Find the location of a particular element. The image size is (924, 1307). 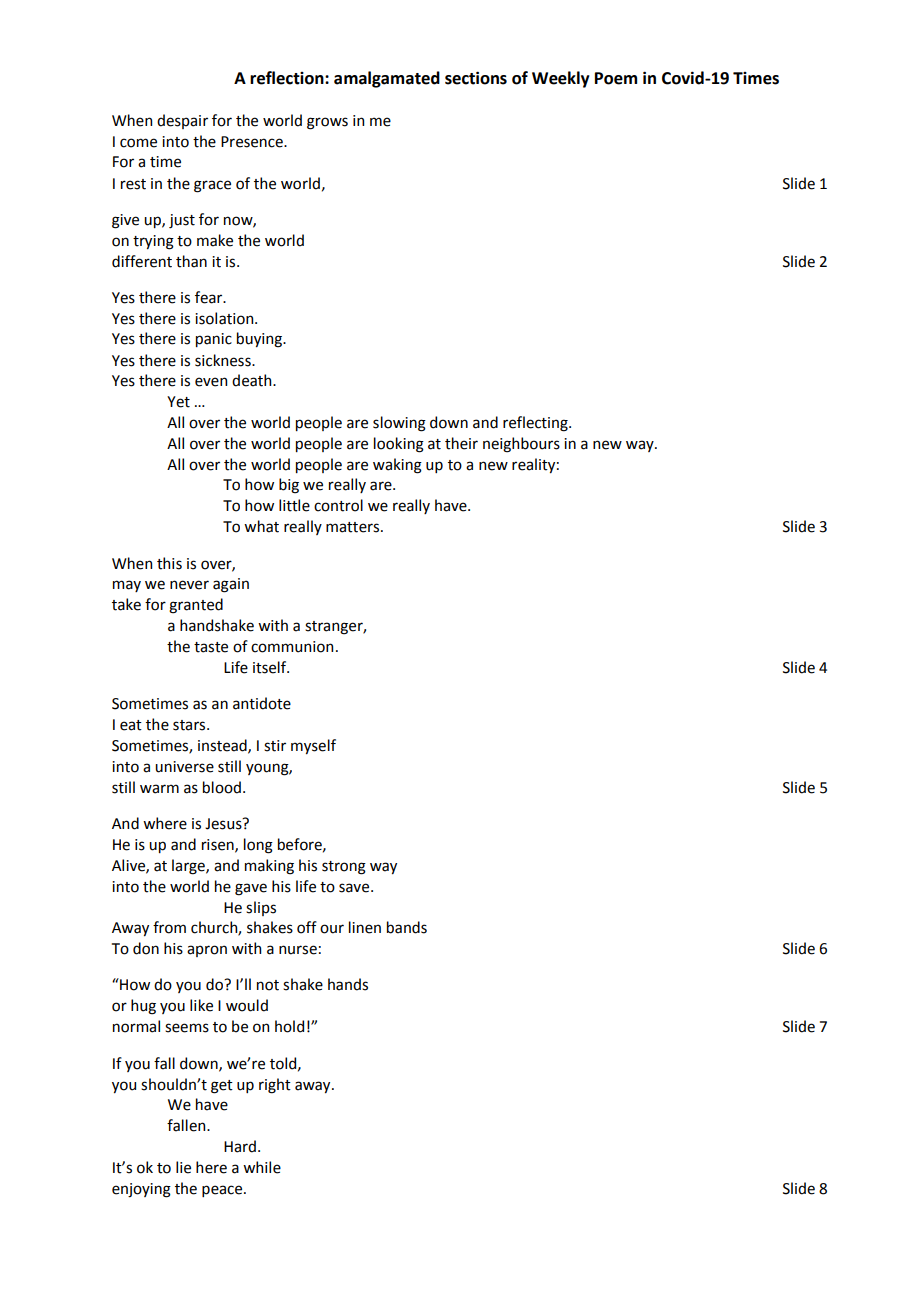

amalgamated is located at coordinates (387, 79).
